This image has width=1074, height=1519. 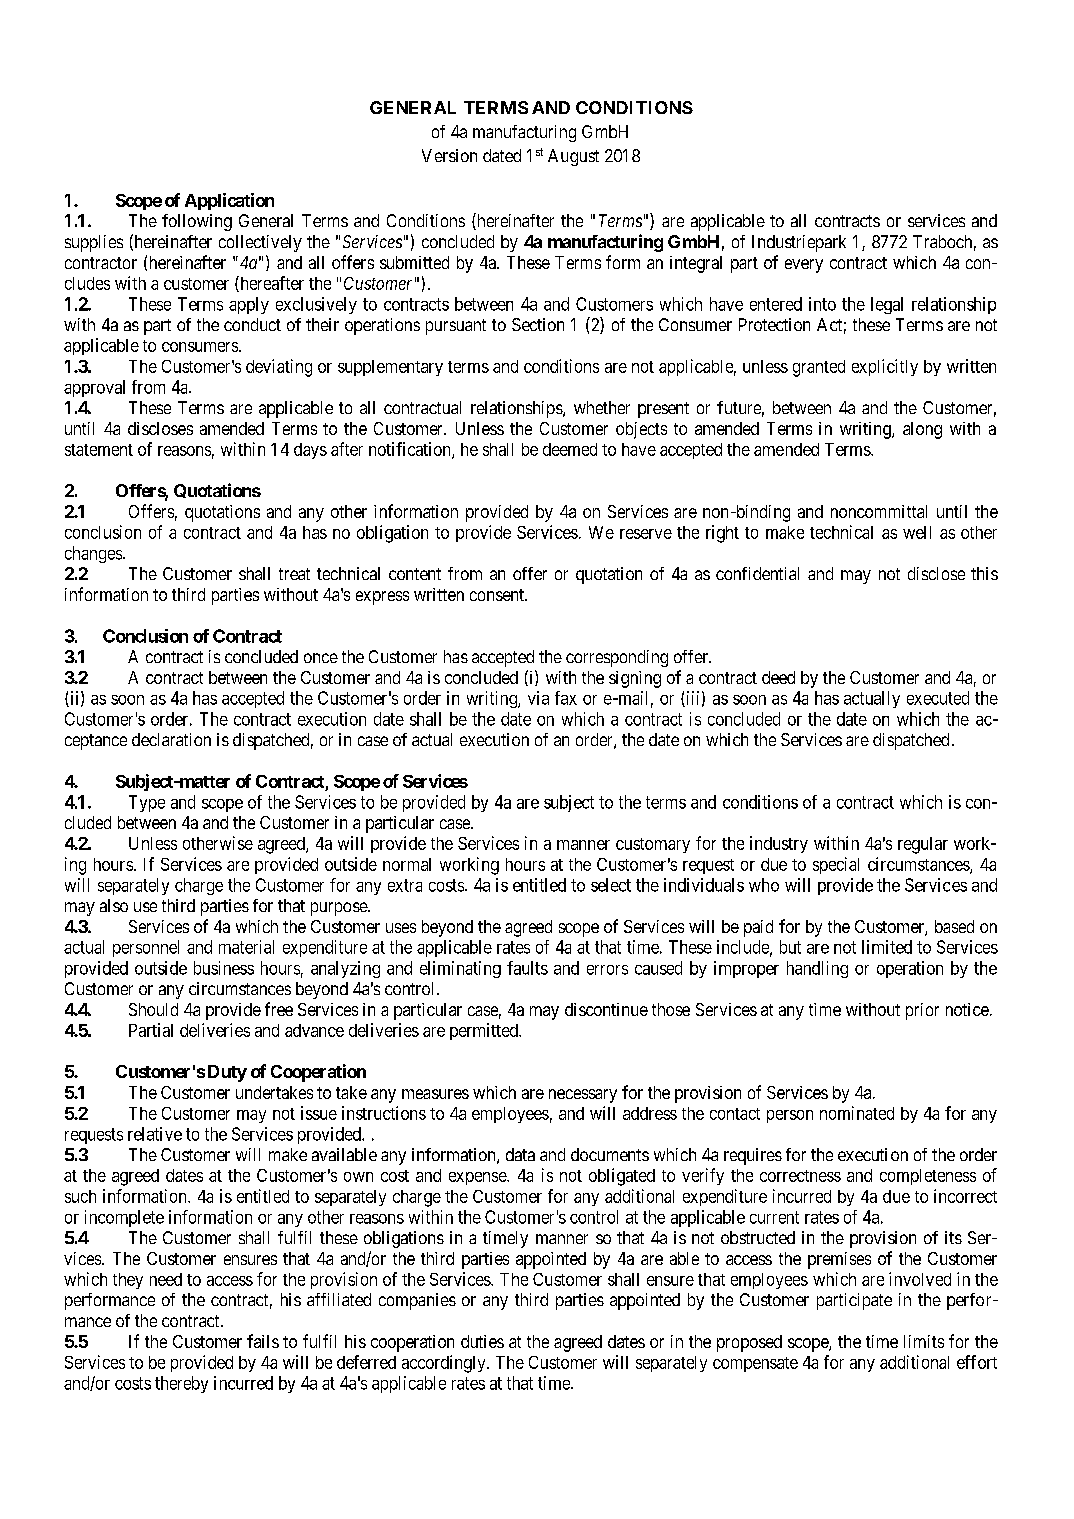 I want to click on every, so click(x=804, y=266).
